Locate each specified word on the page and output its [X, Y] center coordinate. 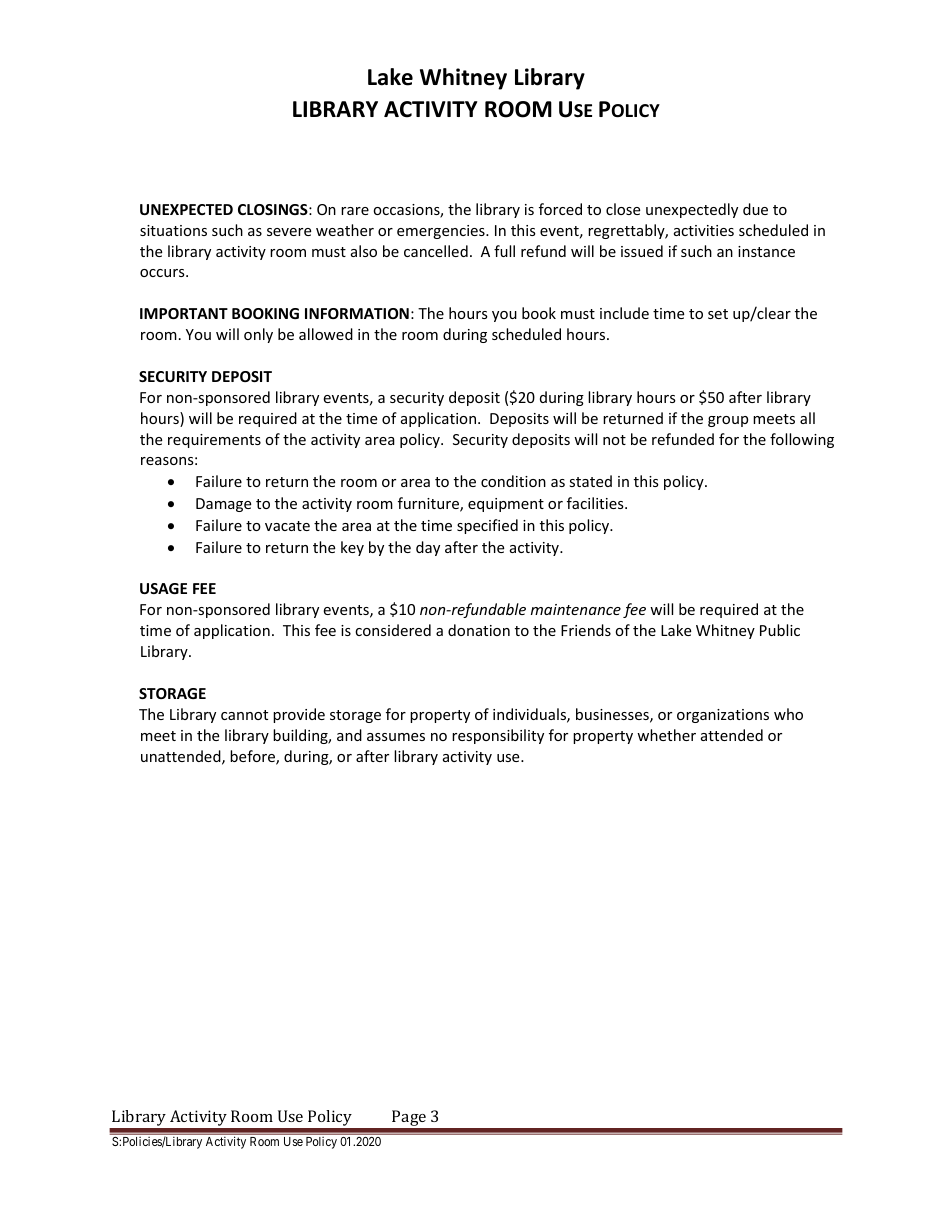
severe [289, 232]
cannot [244, 715]
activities [704, 230]
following [802, 440]
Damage [223, 505]
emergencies [442, 232]
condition [513, 481]
